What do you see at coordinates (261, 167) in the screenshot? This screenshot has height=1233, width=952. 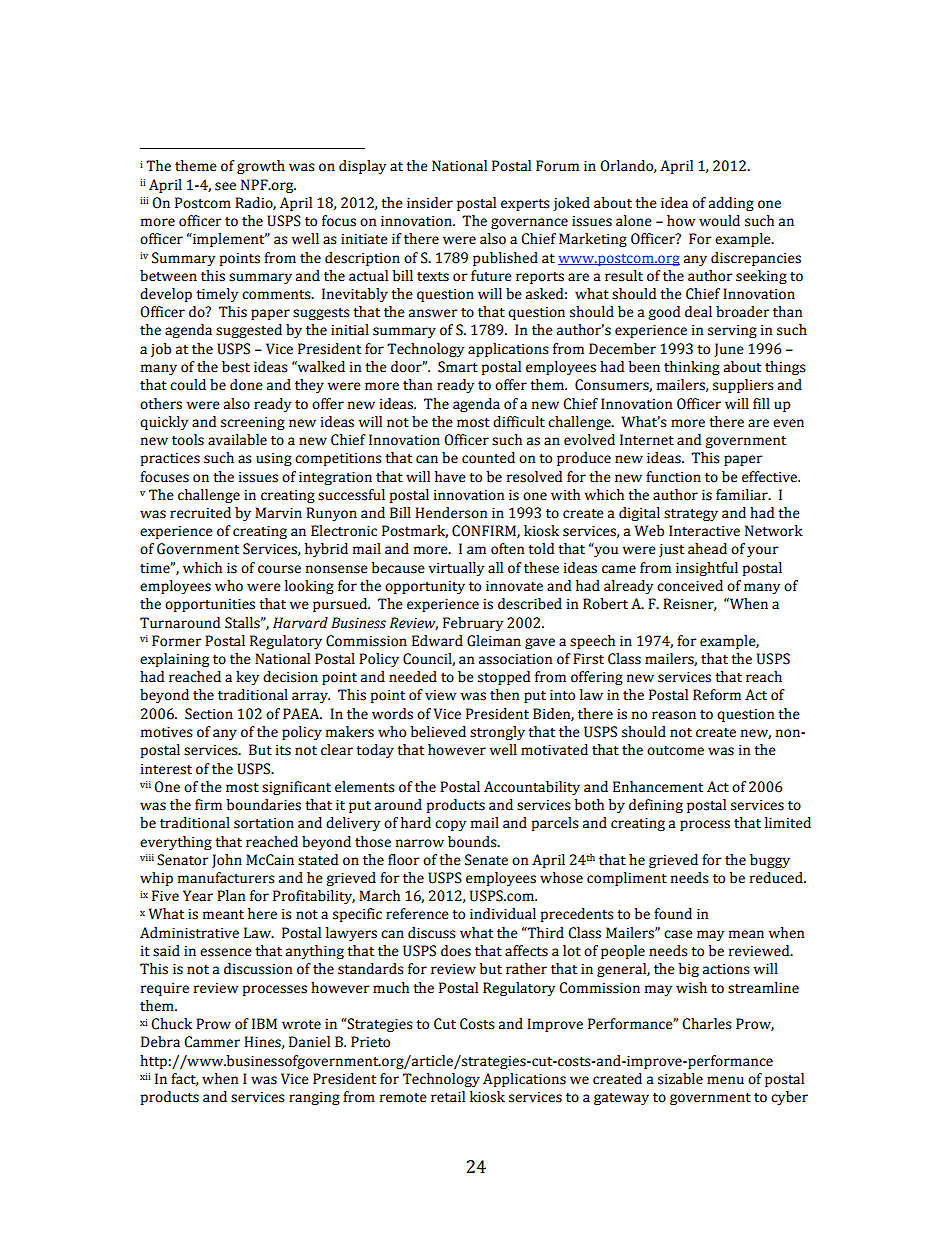 I see `growth` at bounding box center [261, 167].
